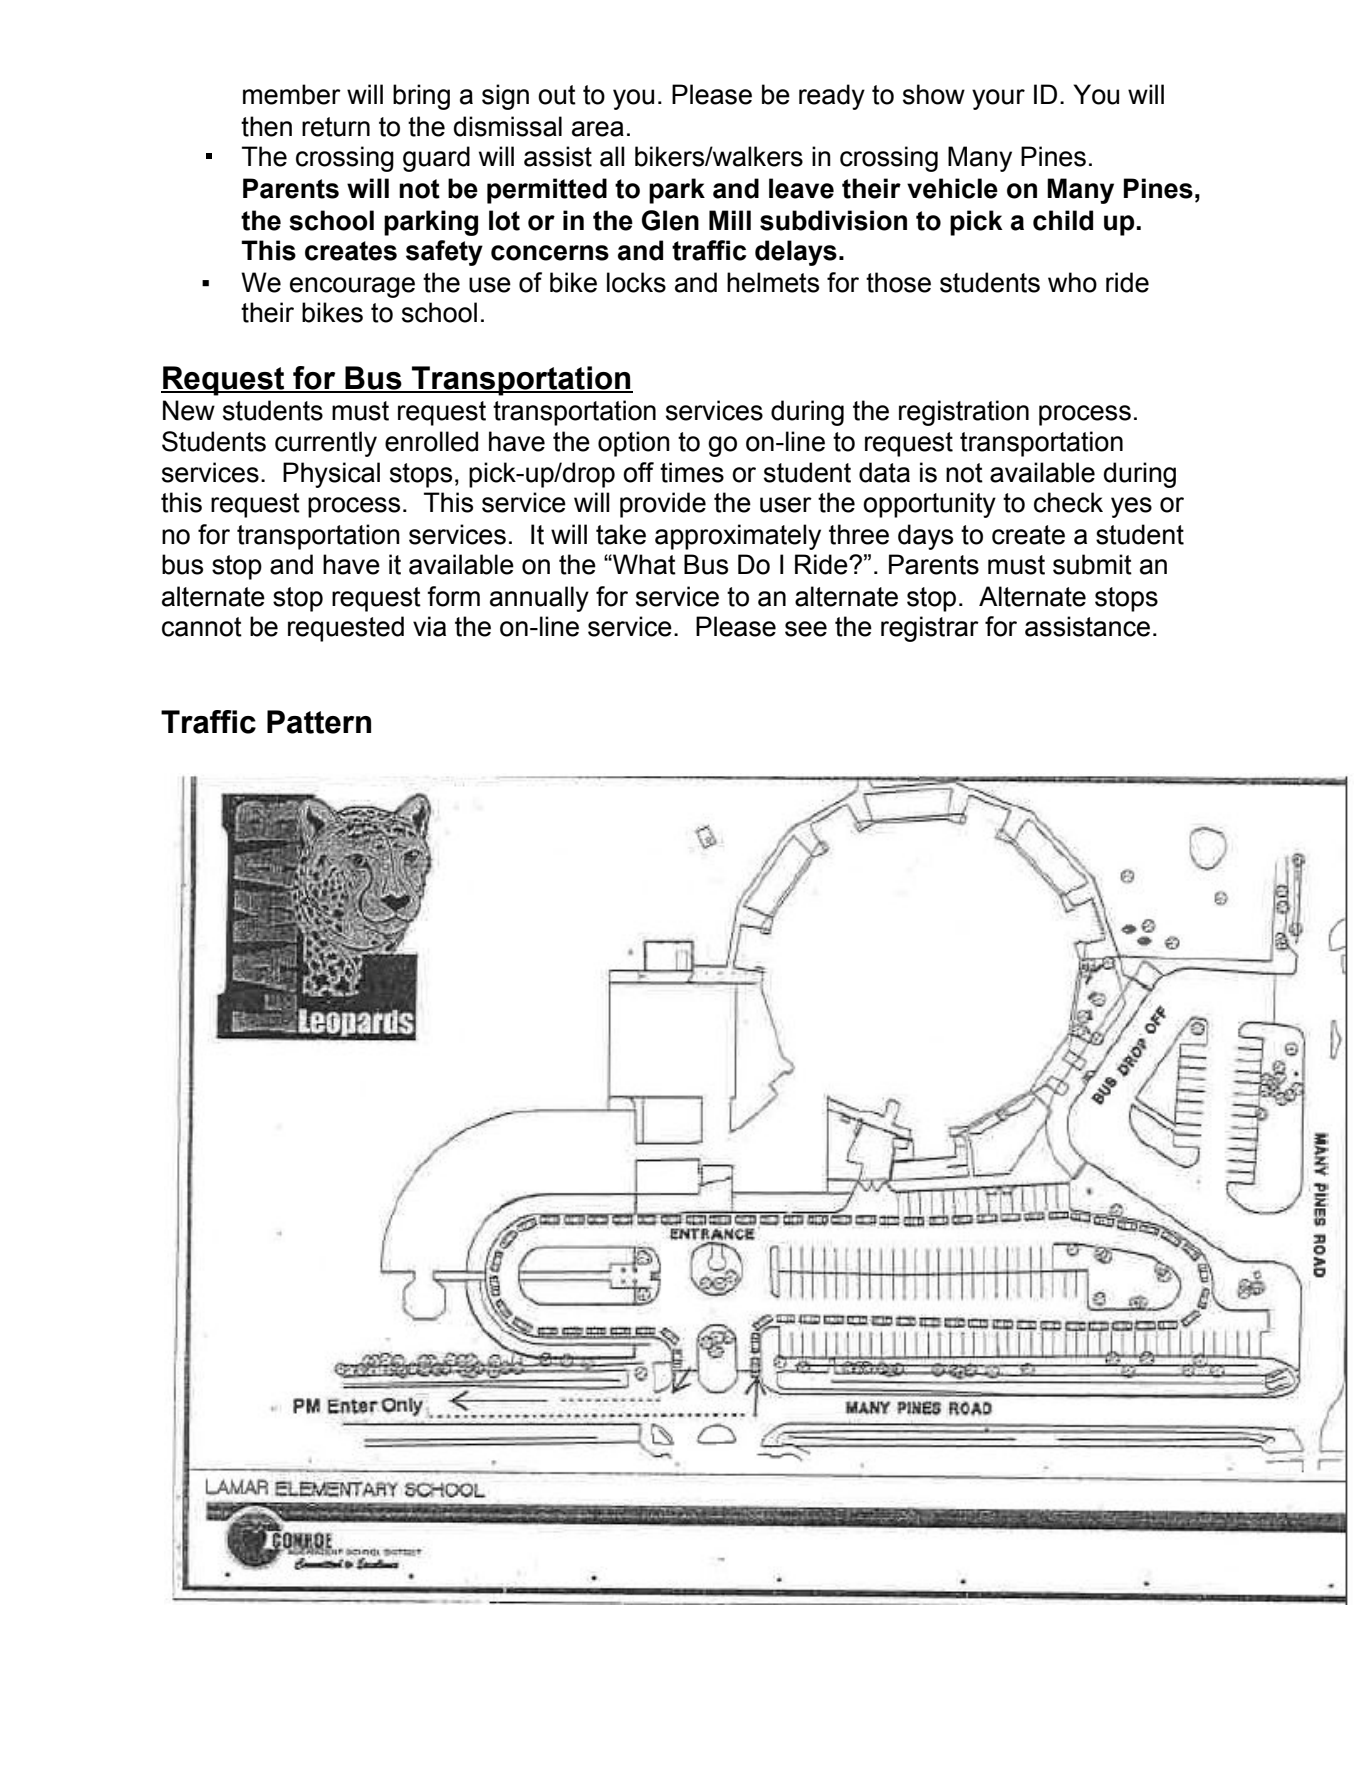 The image size is (1369, 1772). What do you see at coordinates (266, 126) in the screenshot?
I see `then` at bounding box center [266, 126].
